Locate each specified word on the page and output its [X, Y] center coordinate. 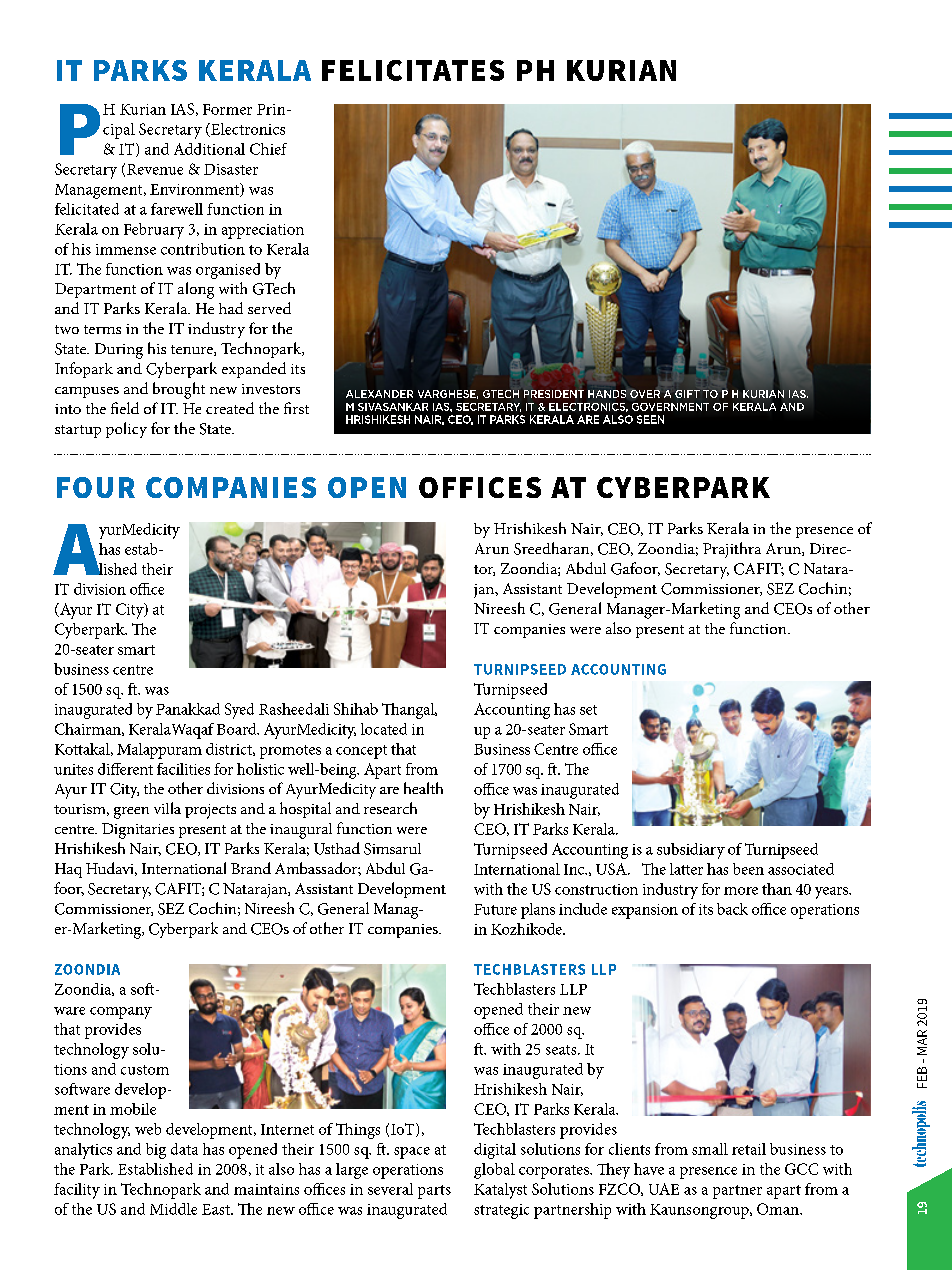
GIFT [687, 394]
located [384, 729]
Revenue [155, 169]
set [588, 710]
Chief [268, 149]
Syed [239, 711]
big [156, 1151]
